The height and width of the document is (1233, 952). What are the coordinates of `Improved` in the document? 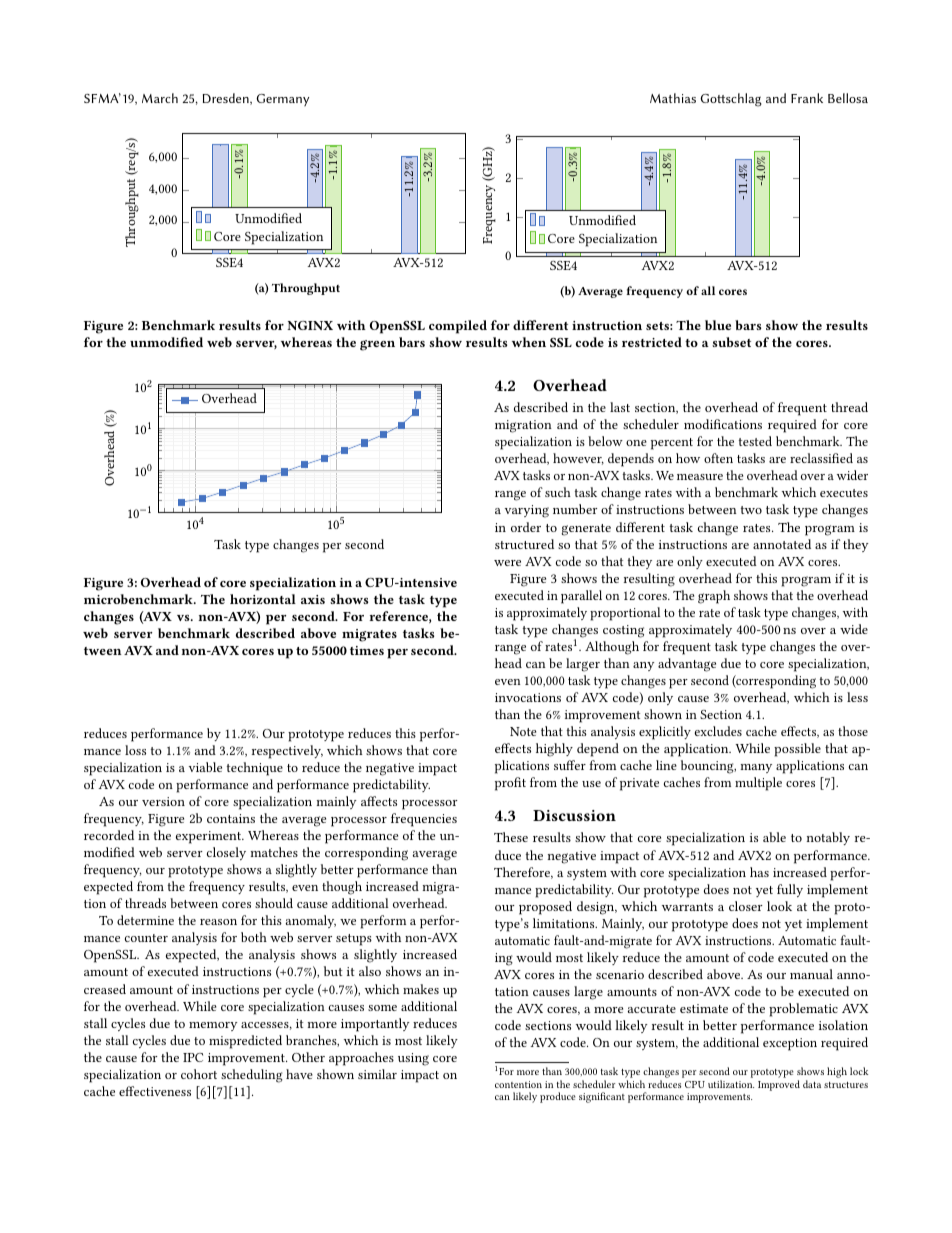 It's located at (779, 1085).
